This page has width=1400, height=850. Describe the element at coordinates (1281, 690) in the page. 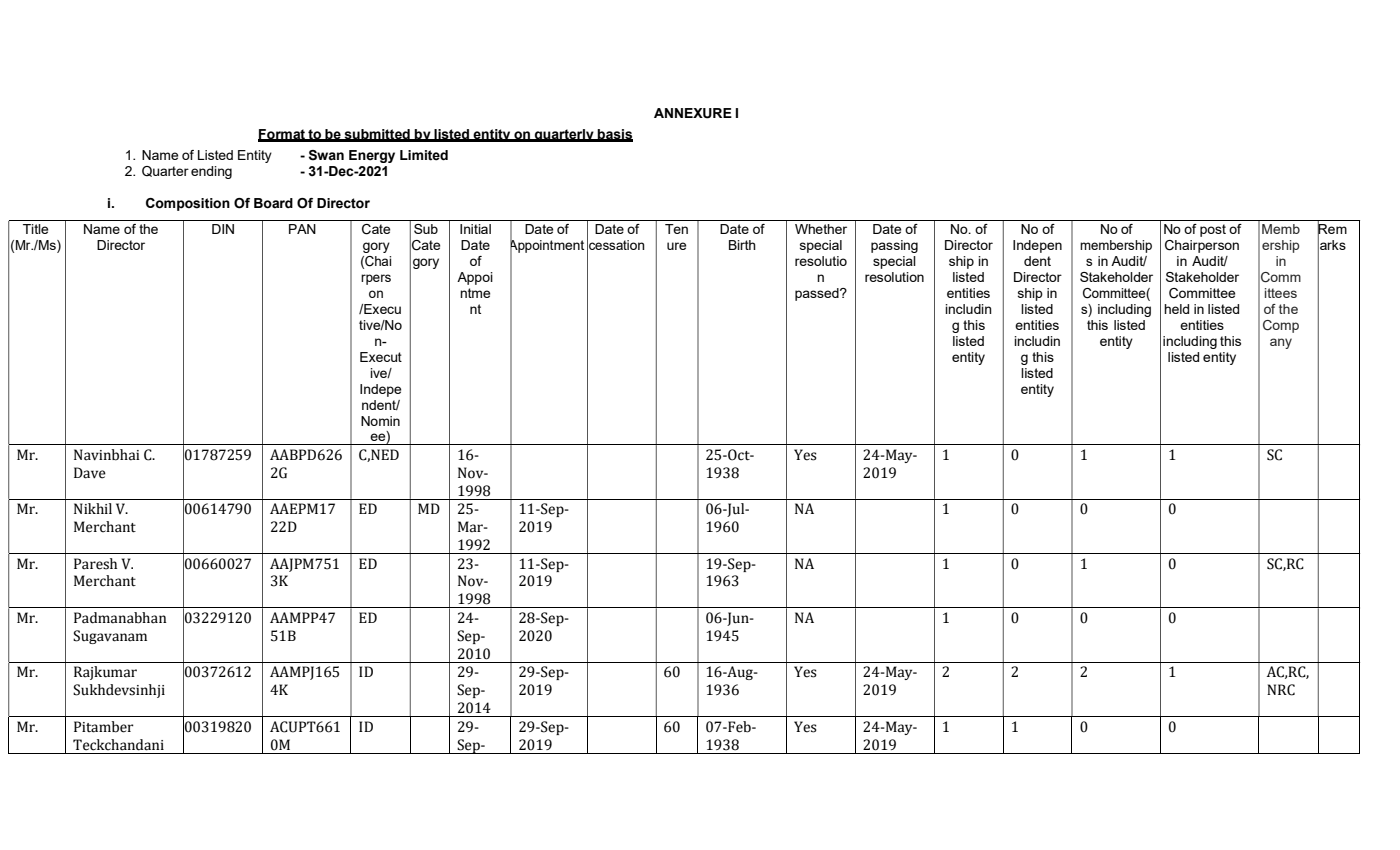

I see `NRC` at that location.
